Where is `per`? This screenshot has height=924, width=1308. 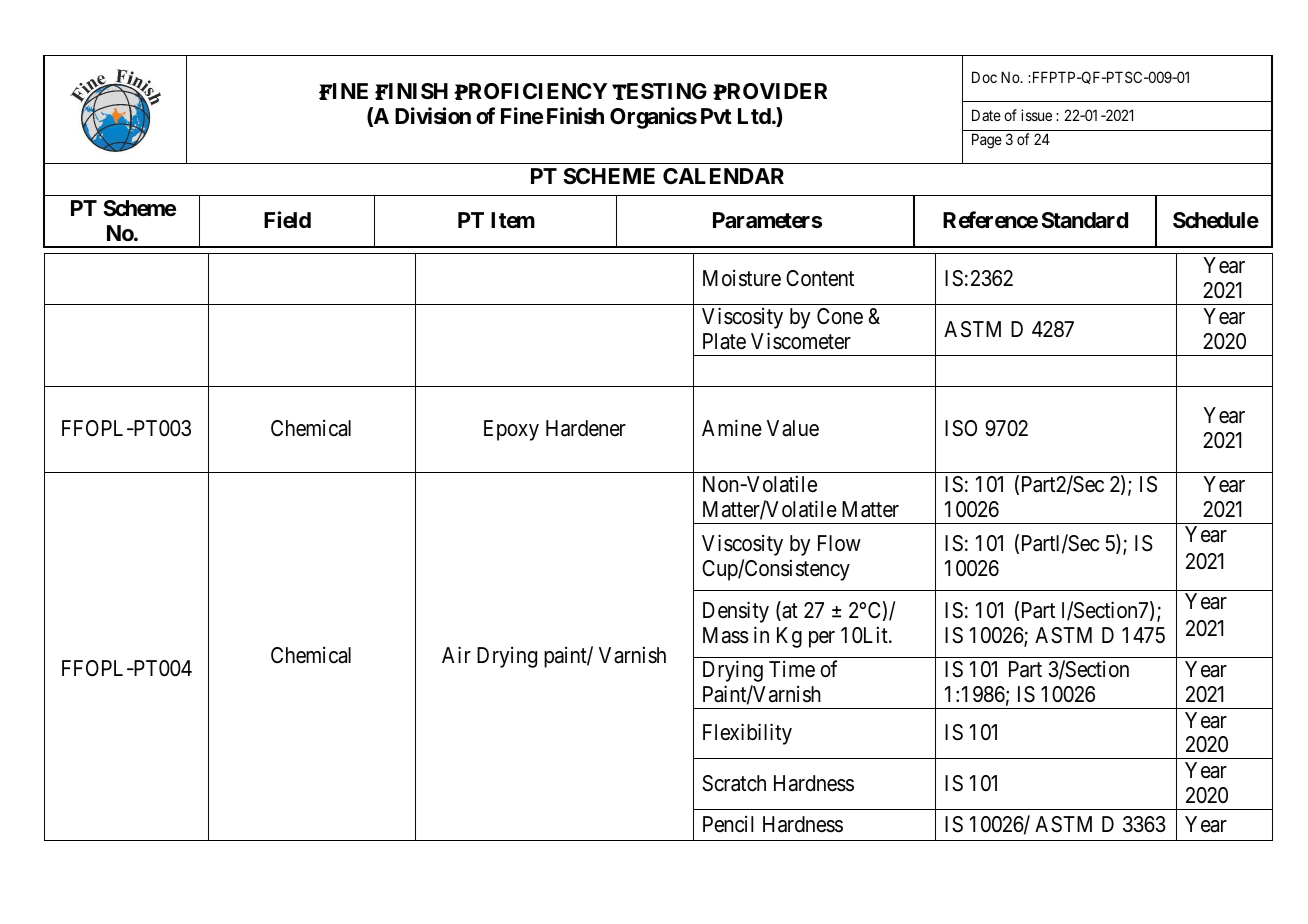 per is located at coordinates (822, 639).
